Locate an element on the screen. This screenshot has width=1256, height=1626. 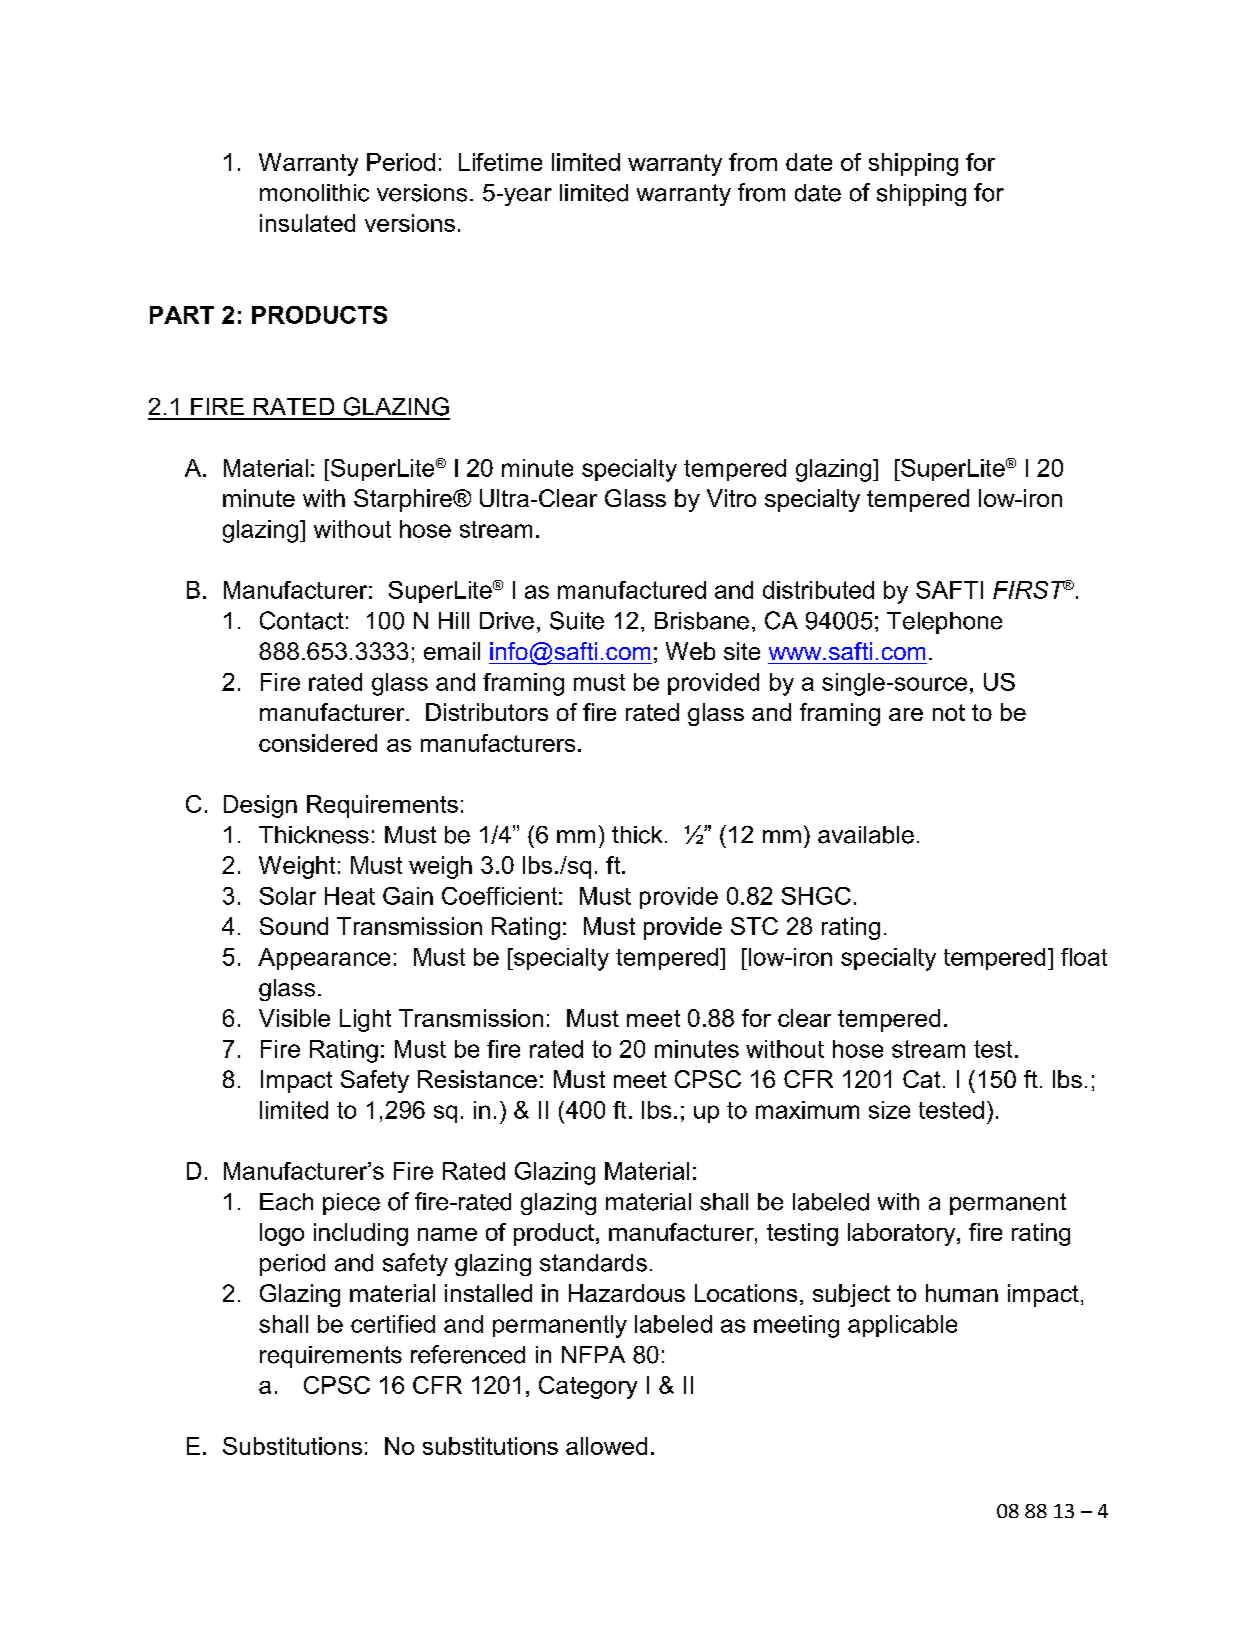
Distributors is located at coordinates (487, 712).
